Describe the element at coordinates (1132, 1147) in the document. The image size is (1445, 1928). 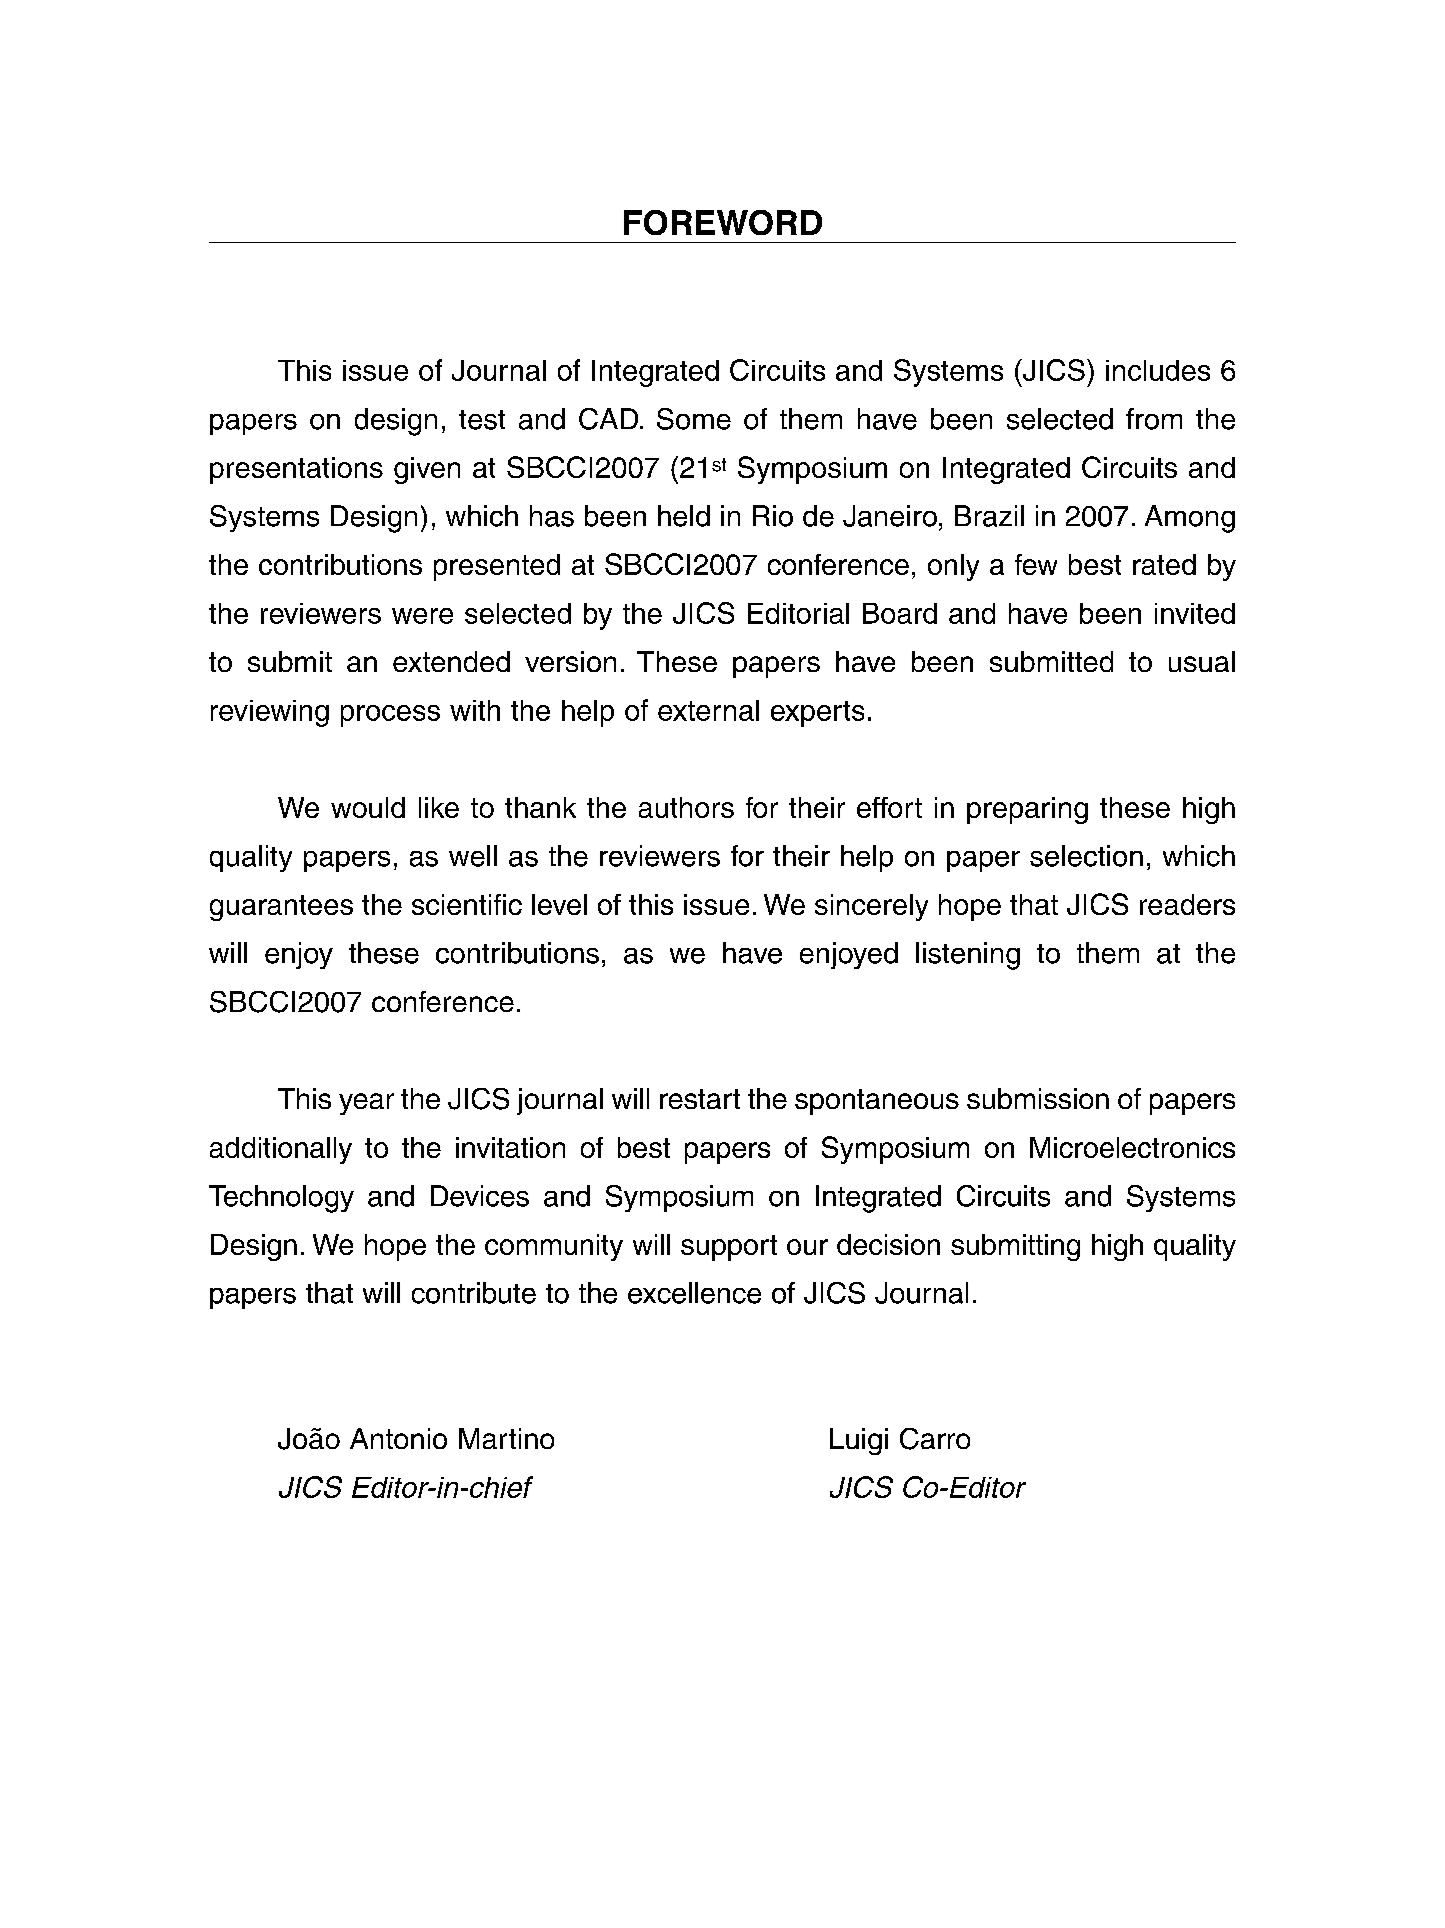
I see `Microelectronics` at that location.
